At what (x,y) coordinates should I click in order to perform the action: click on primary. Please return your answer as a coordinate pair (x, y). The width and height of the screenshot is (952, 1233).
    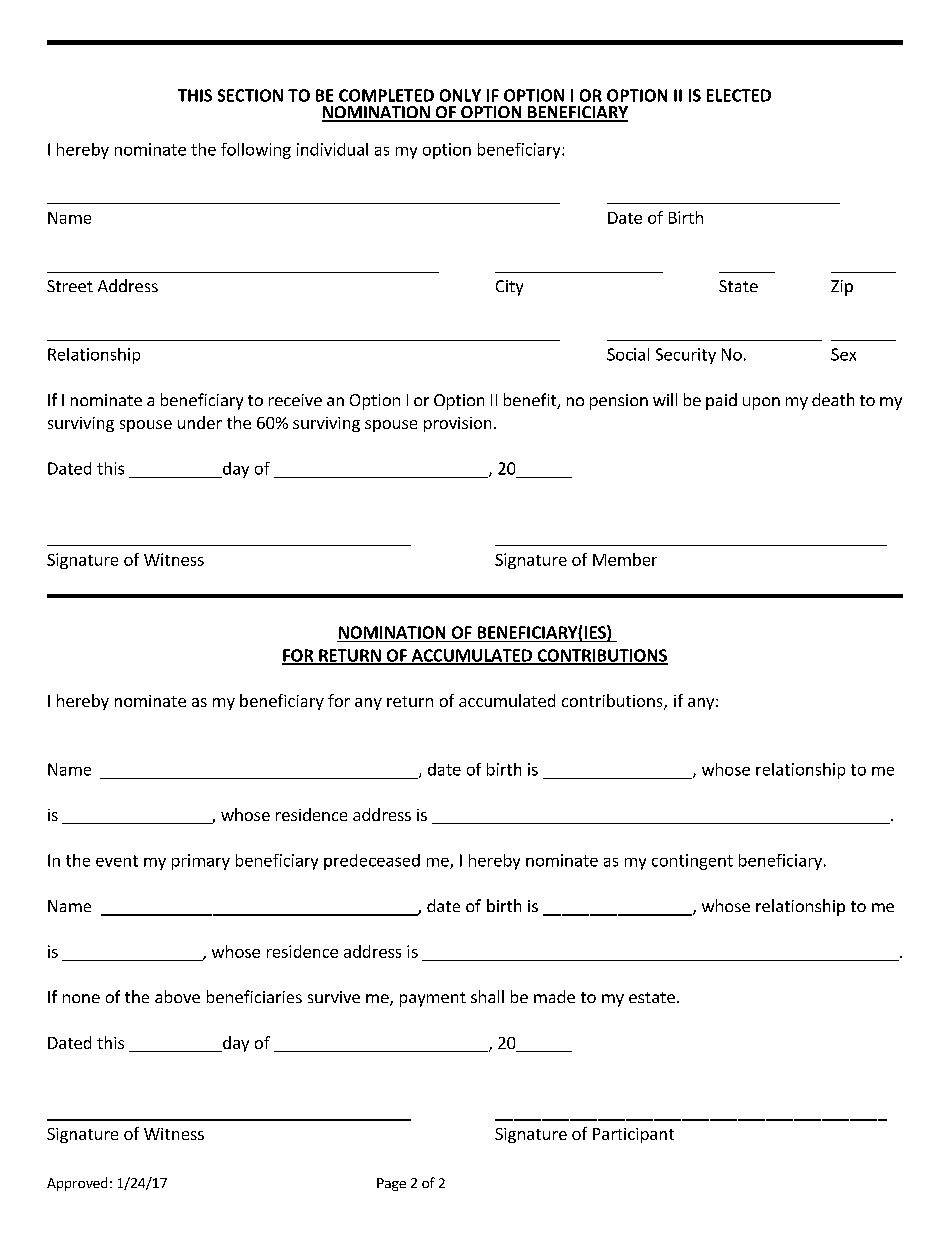
    Looking at the image, I should click on (201, 862).
